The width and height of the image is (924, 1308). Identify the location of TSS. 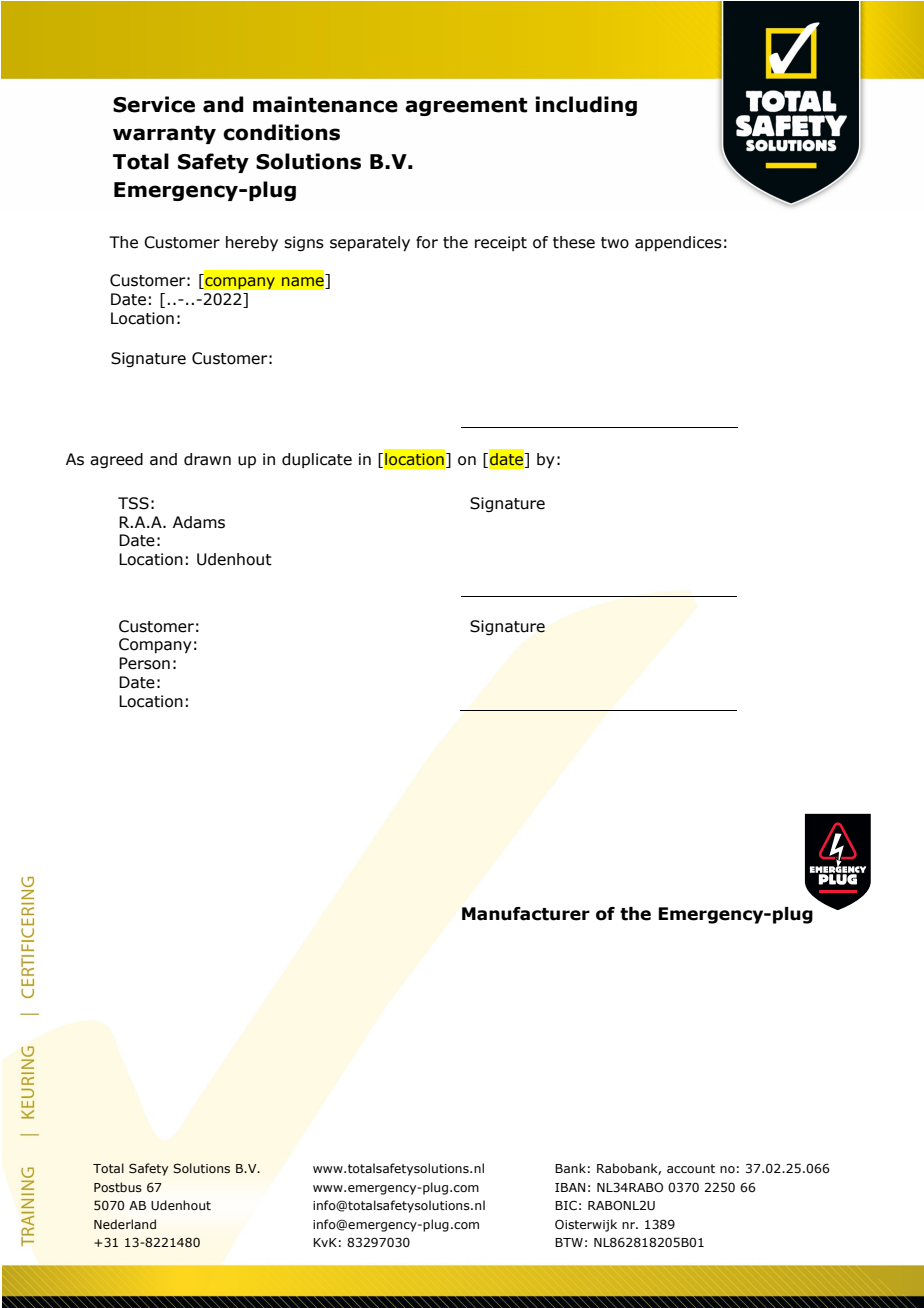
(133, 503).
